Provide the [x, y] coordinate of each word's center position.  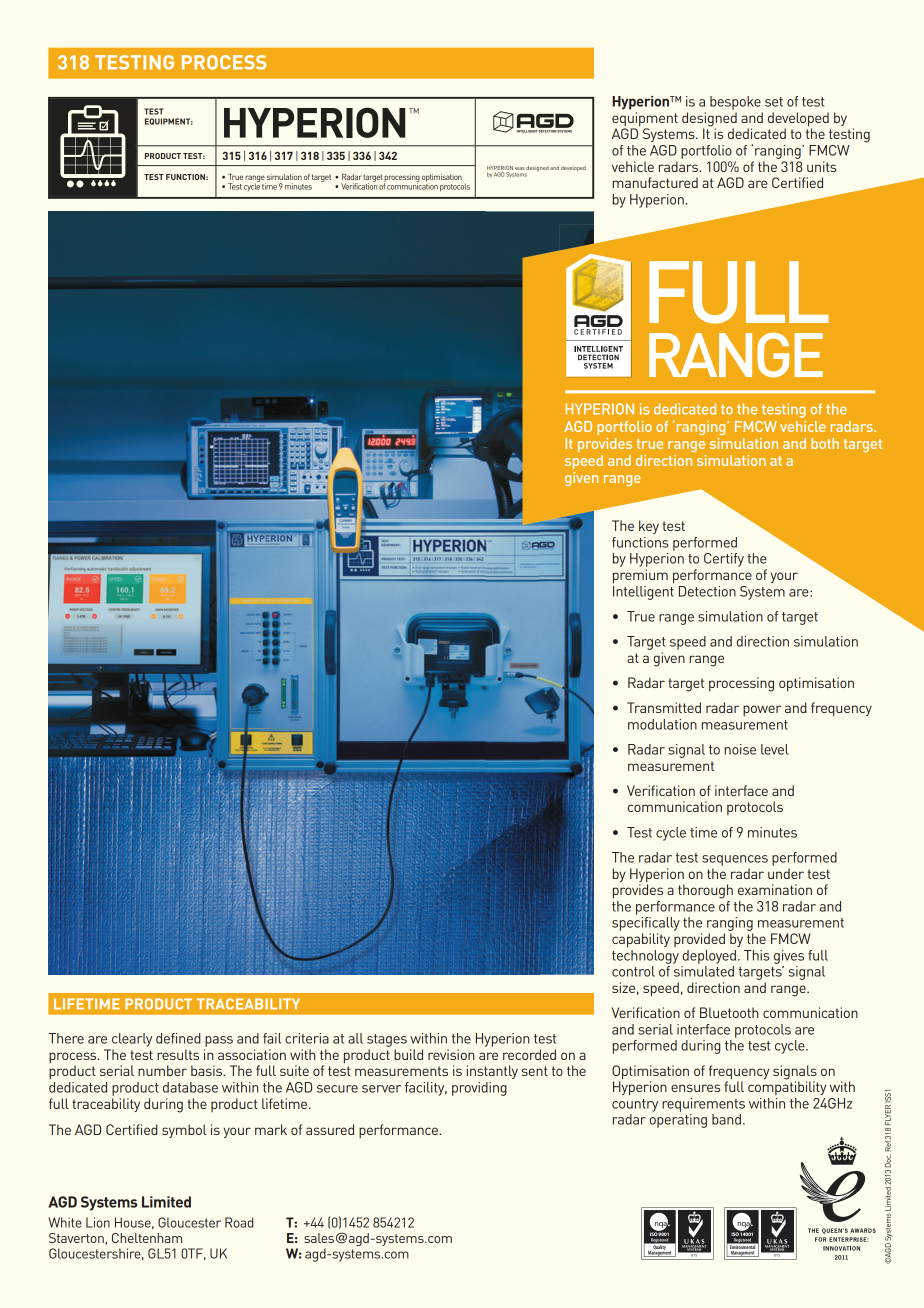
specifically [646, 924]
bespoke [735, 103]
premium [640, 576]
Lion [98, 1222]
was [520, 168]
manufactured [655, 182]
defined [178, 1038]
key [649, 527]
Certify [724, 560]
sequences [735, 860]
